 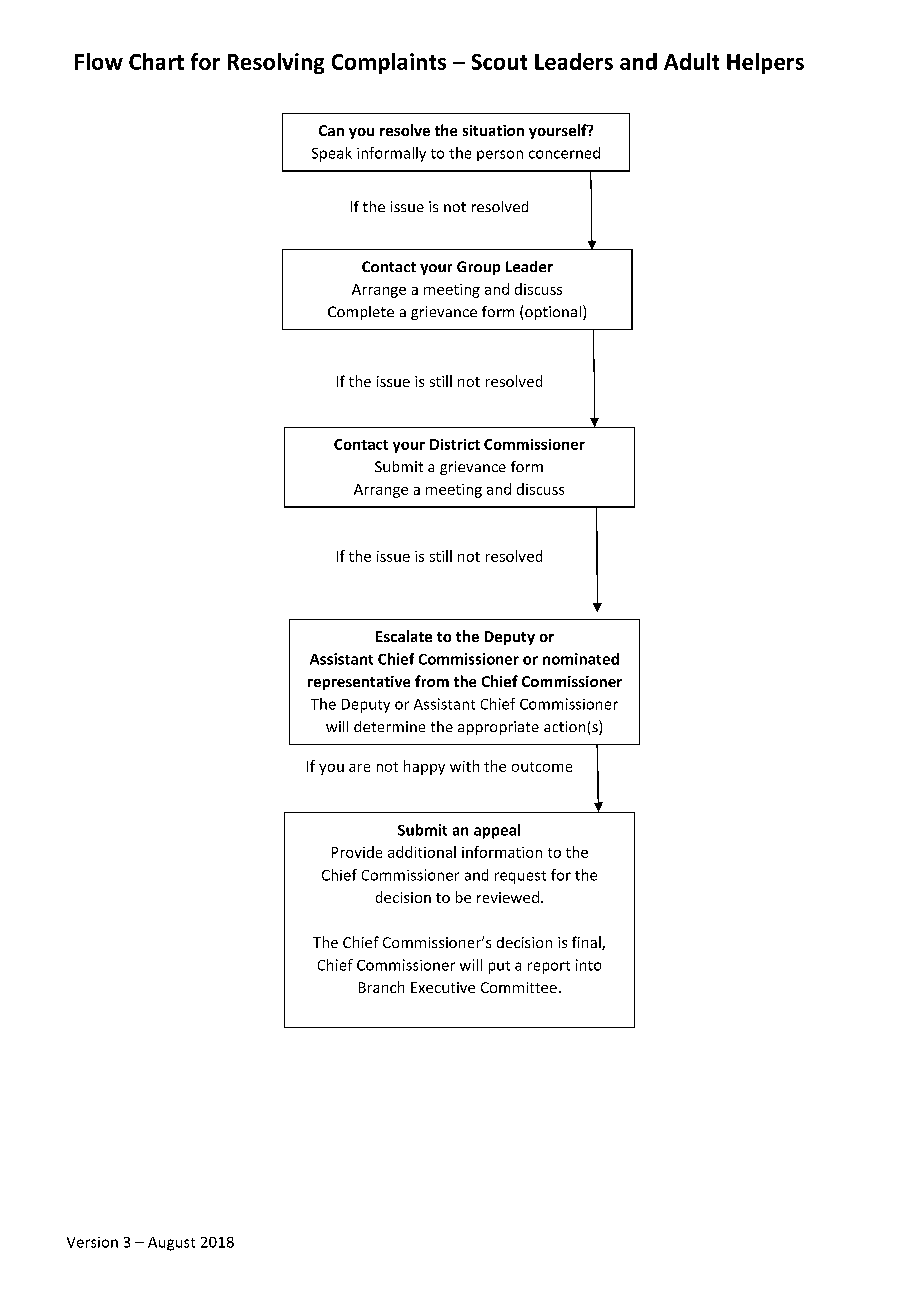 I want to click on Escalate, so click(x=404, y=636).
